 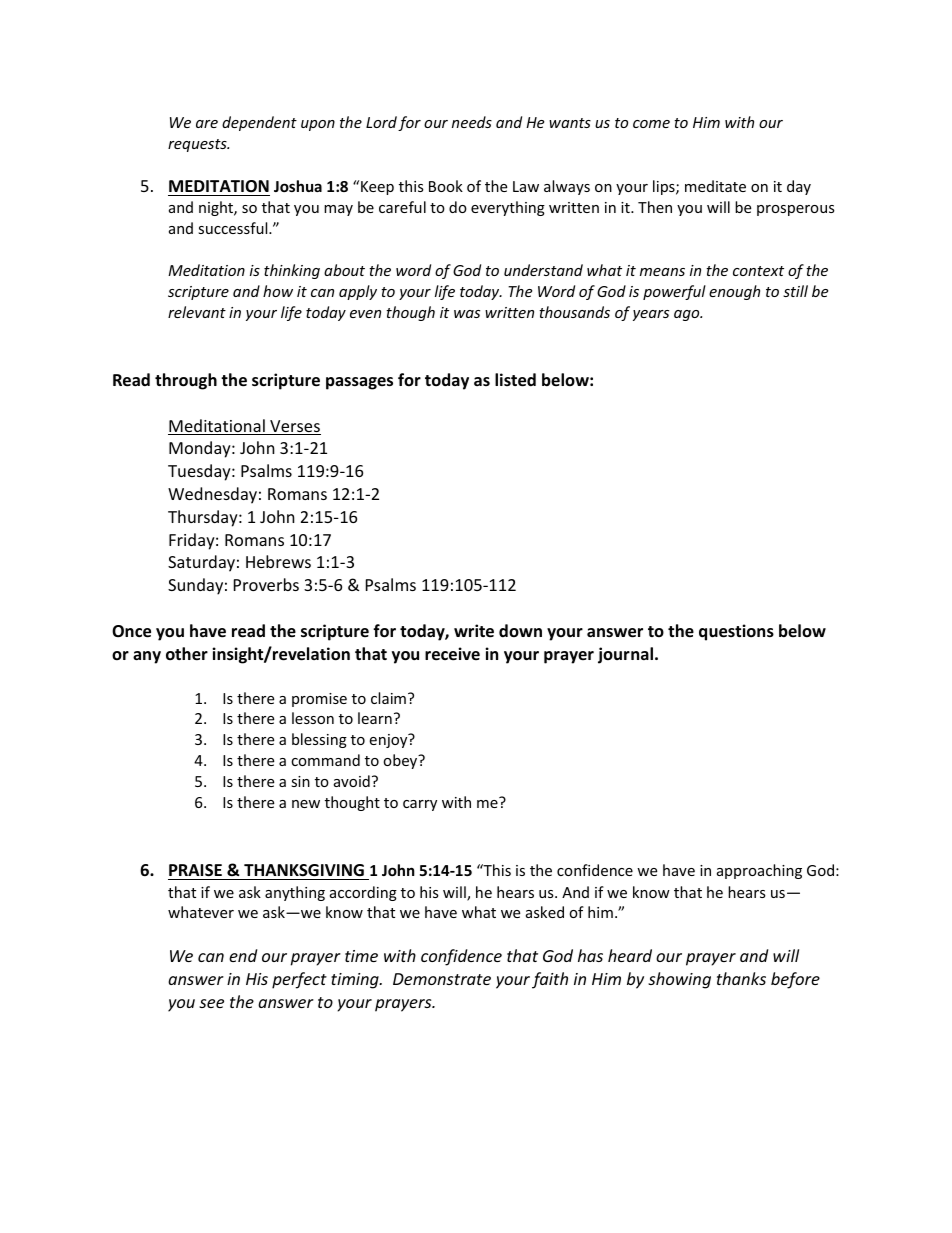 What do you see at coordinates (715, 186) in the screenshot?
I see `meditate` at bounding box center [715, 186].
